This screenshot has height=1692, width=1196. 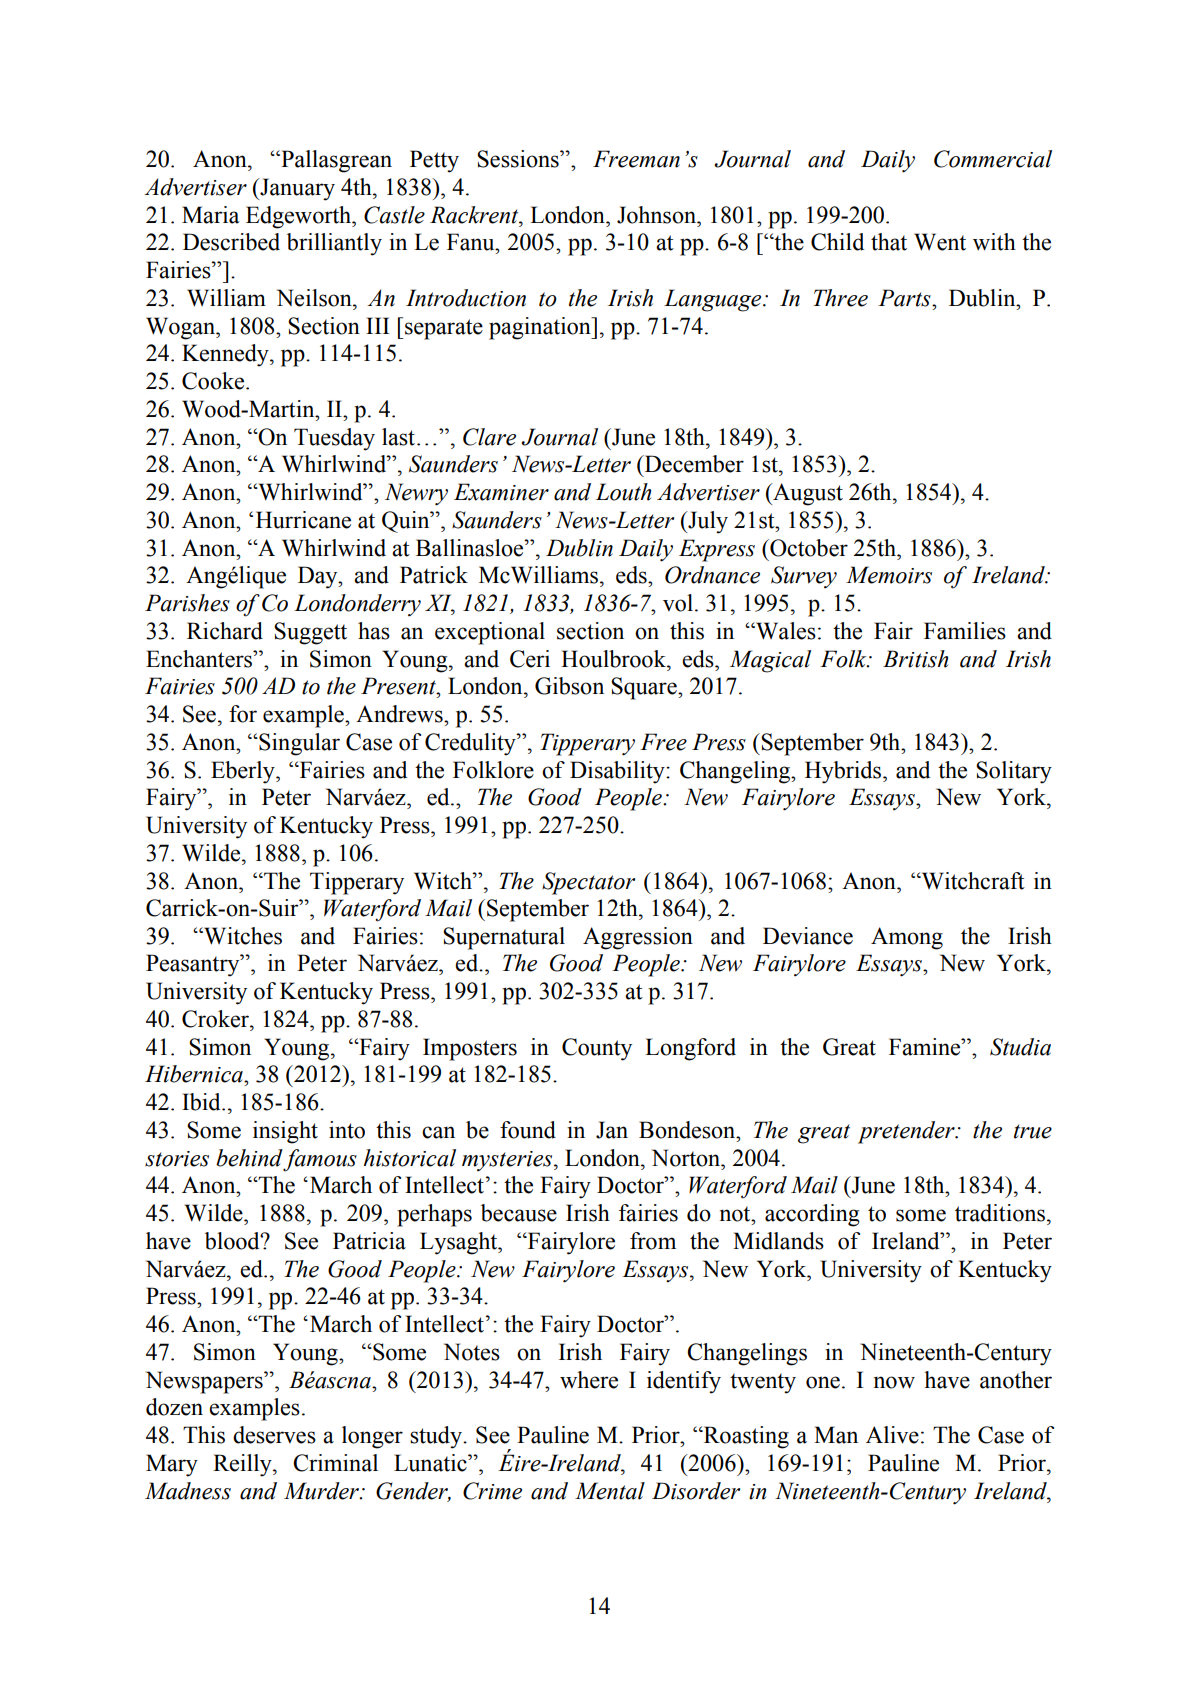 I want to click on that, so click(x=889, y=242).
